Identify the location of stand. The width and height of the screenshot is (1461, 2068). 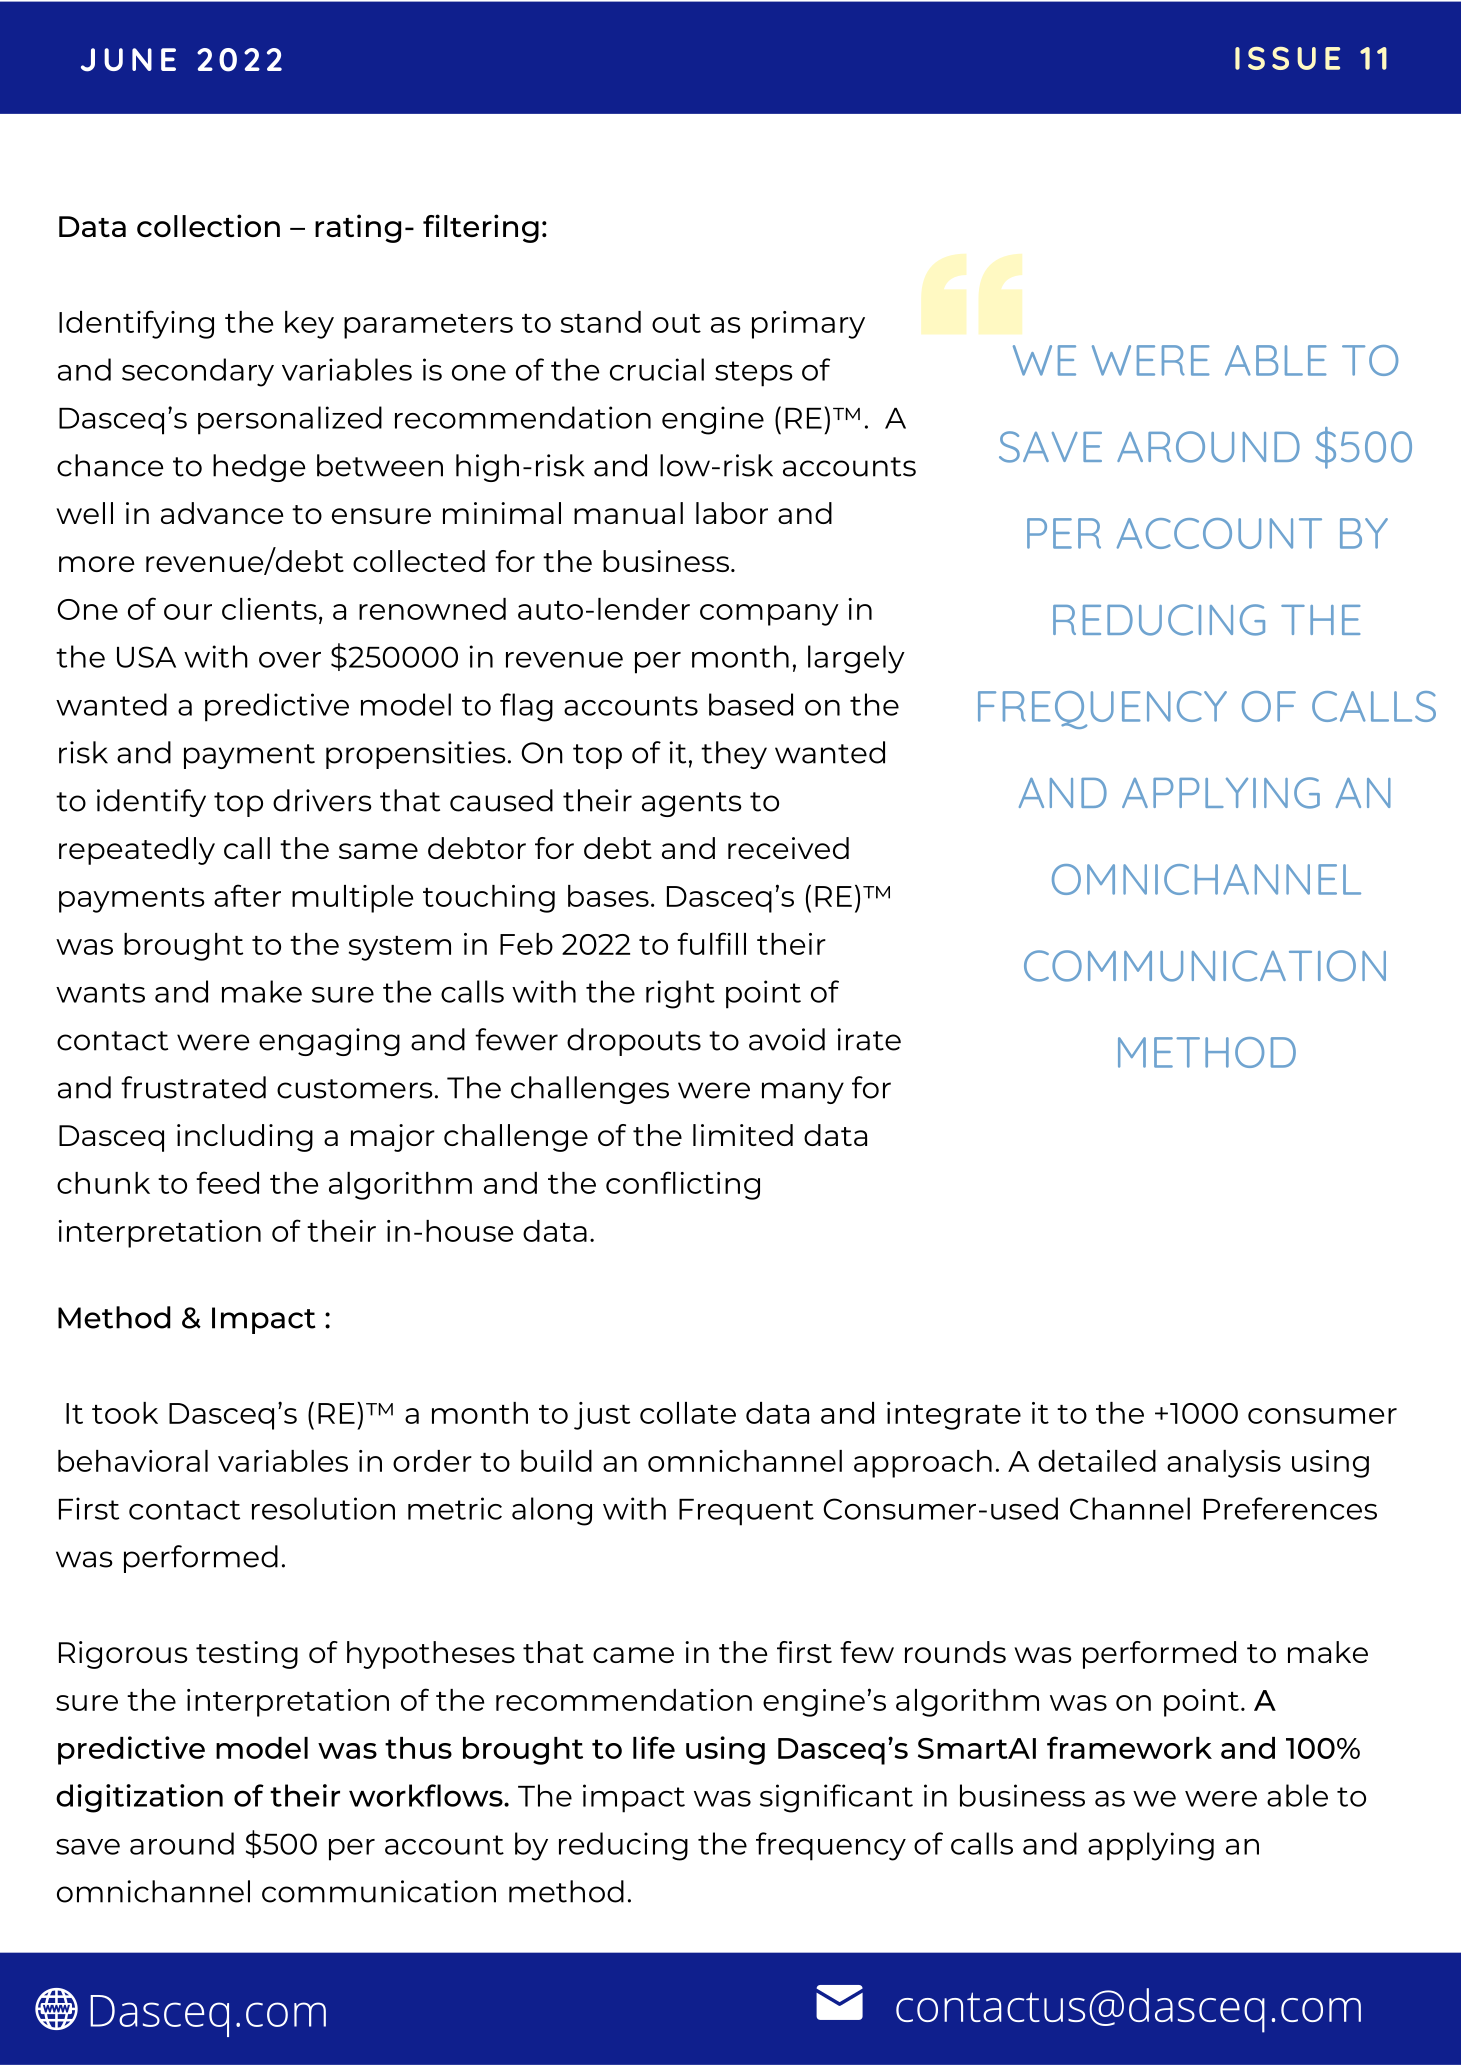
(600, 322).
